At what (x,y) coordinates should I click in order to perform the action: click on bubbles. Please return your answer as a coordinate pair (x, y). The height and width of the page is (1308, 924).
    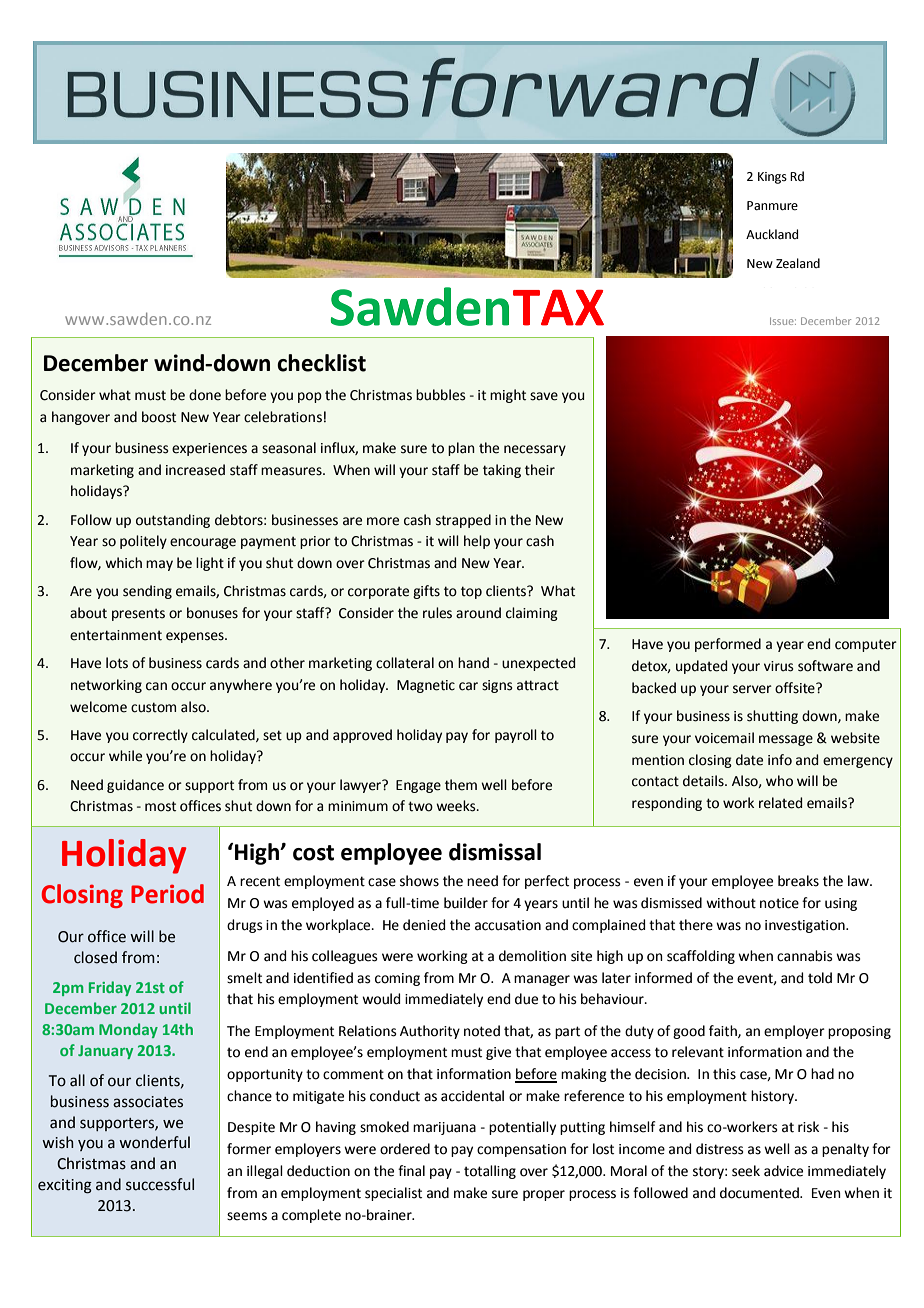
    Looking at the image, I should click on (441, 395).
